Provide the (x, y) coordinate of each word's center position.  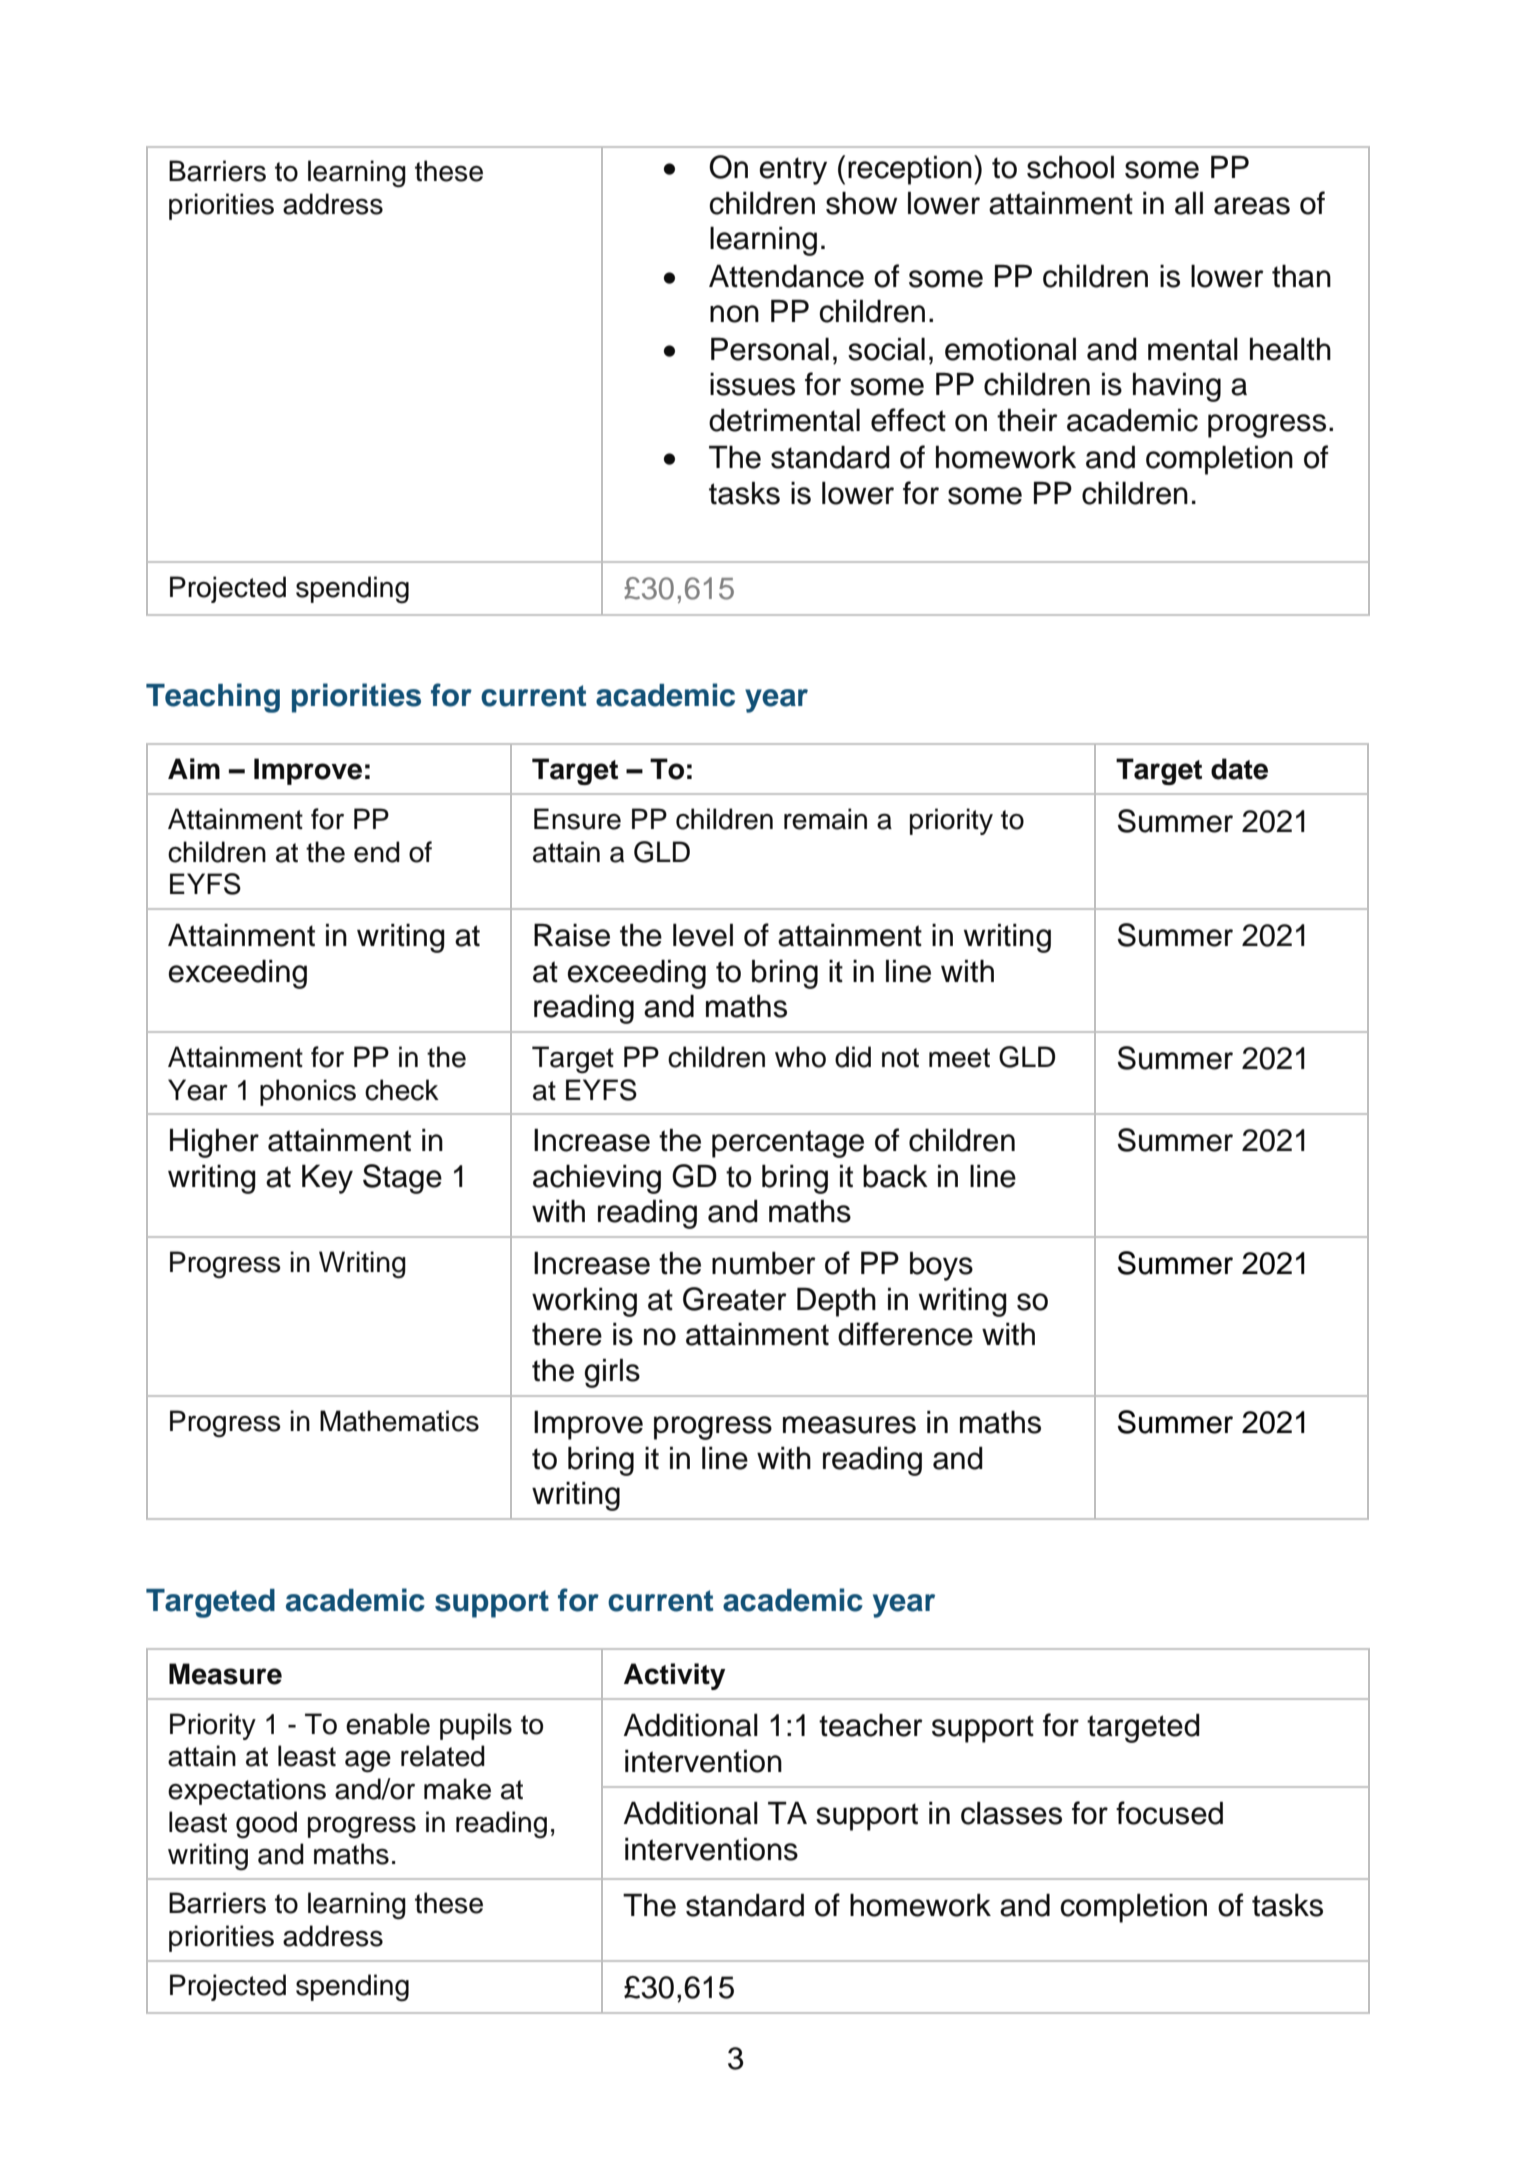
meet (959, 1058)
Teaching (213, 698)
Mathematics (399, 1421)
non (734, 314)
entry (793, 171)
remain (825, 819)
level (703, 935)
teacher (871, 1725)
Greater (735, 1299)
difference (905, 1334)
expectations (247, 1791)
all (1189, 203)
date (1239, 769)
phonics (308, 1092)
